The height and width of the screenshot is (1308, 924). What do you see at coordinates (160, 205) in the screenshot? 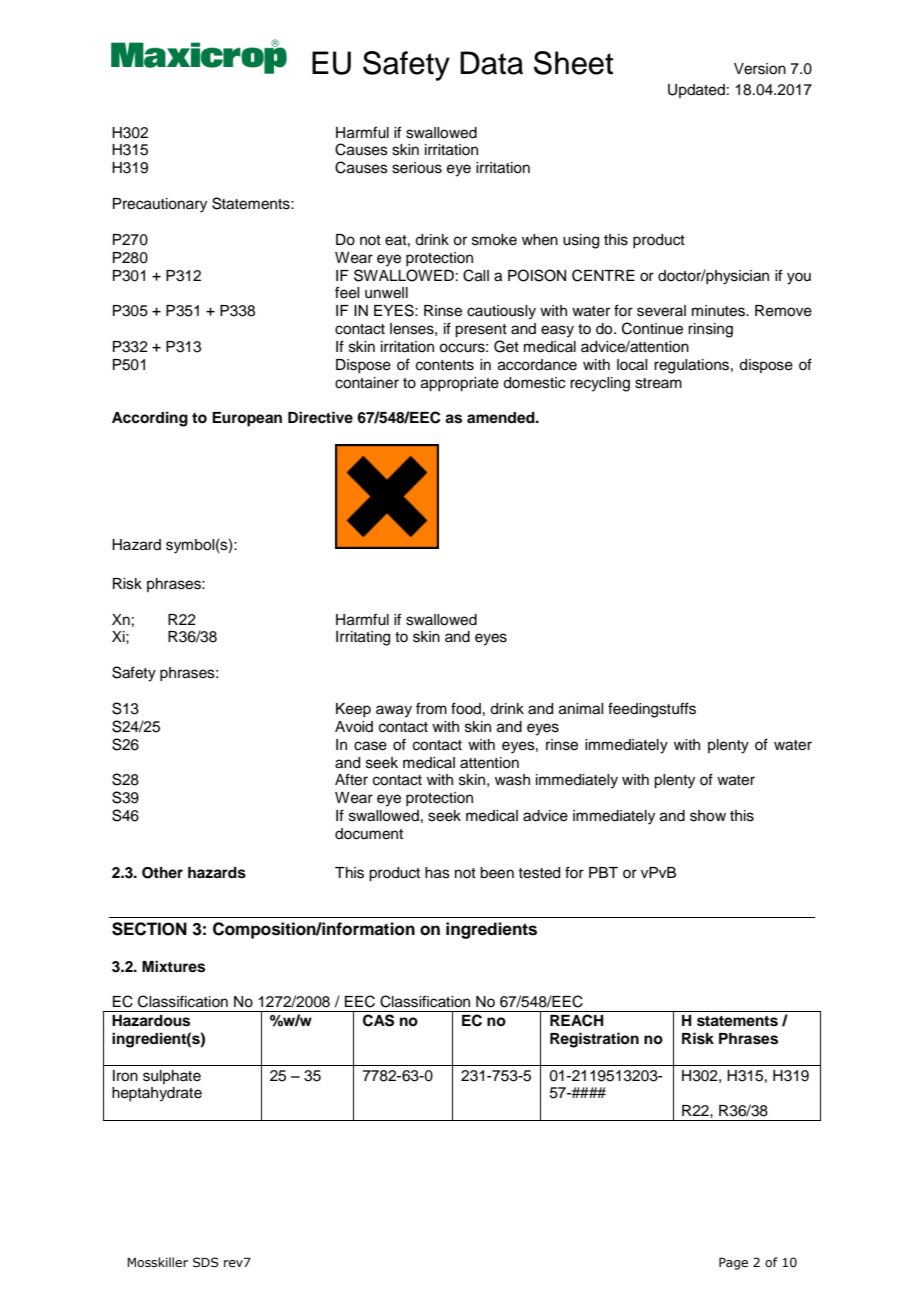
I see `Precautionary` at bounding box center [160, 205].
